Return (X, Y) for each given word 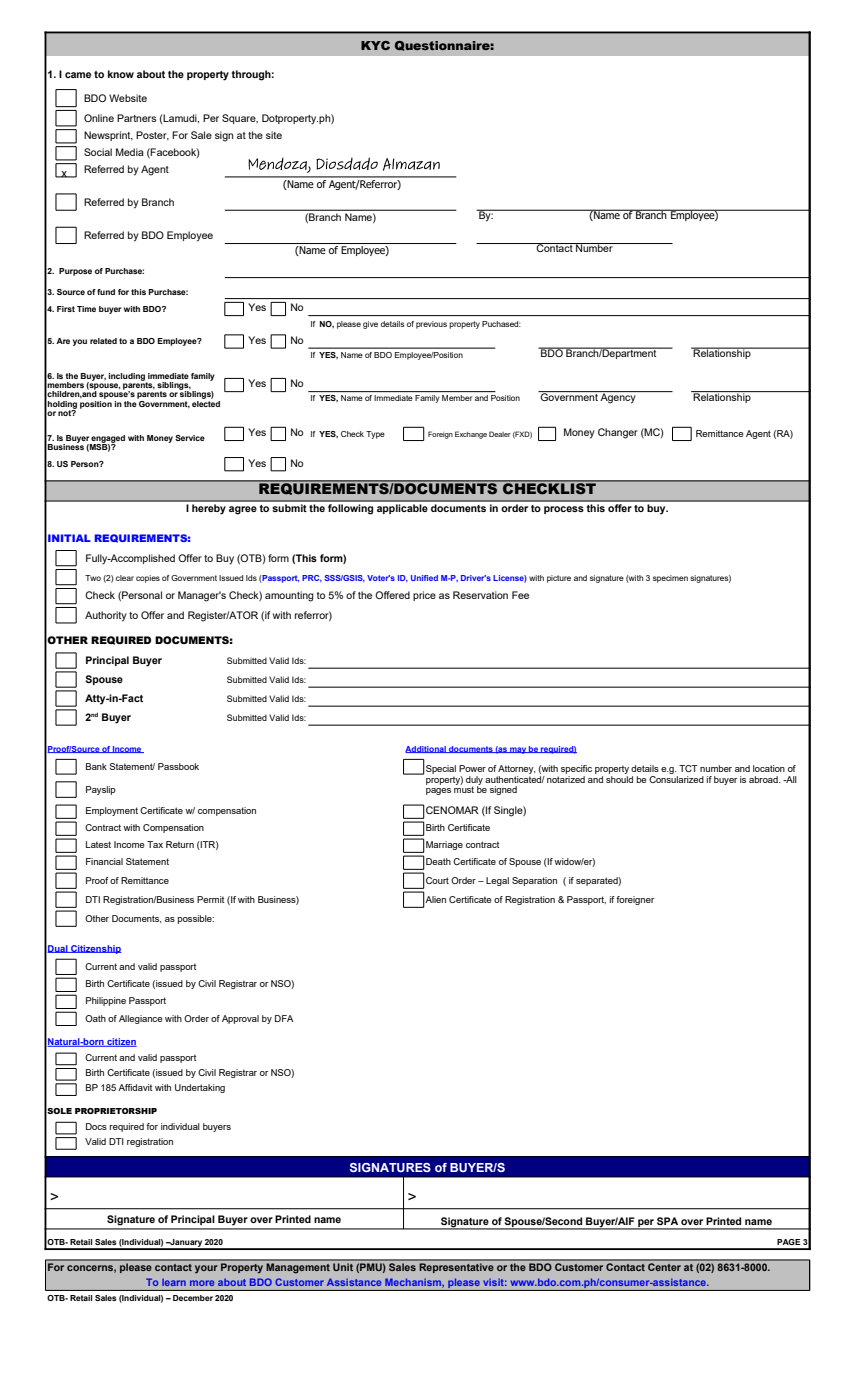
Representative (456, 1268)
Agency (618, 397)
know (121, 74)
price (424, 596)
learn (174, 1282)
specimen (670, 579)
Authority (106, 616)
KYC (375, 45)
